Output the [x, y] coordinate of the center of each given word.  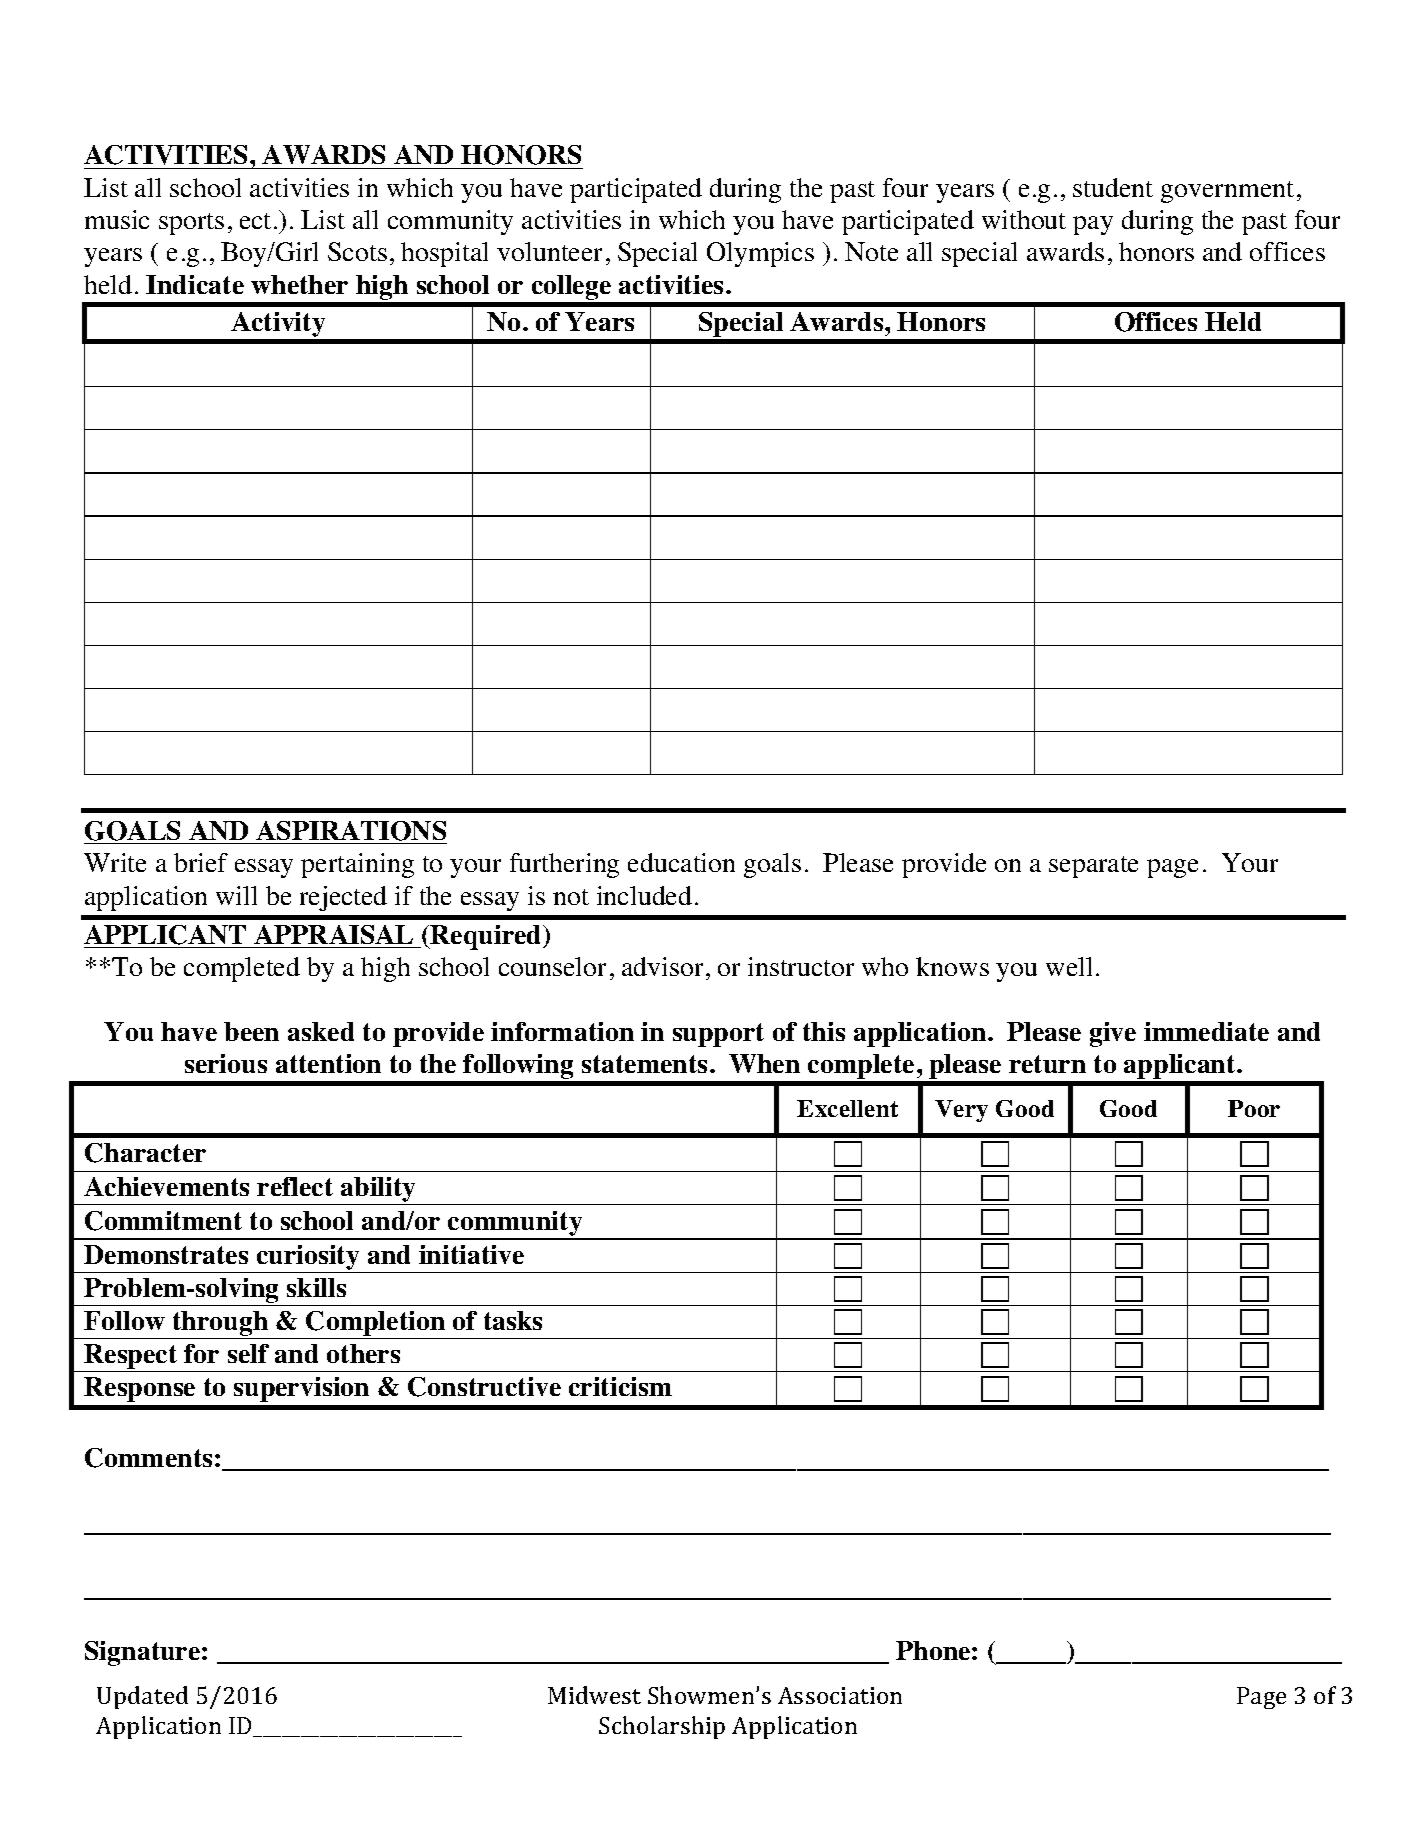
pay [1093, 225]
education [681, 862]
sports [191, 224]
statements [644, 1064]
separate [1093, 867]
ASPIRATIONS [351, 831]
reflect [295, 1186]
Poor [1254, 1108]
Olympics [760, 254]
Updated [142, 1697]
